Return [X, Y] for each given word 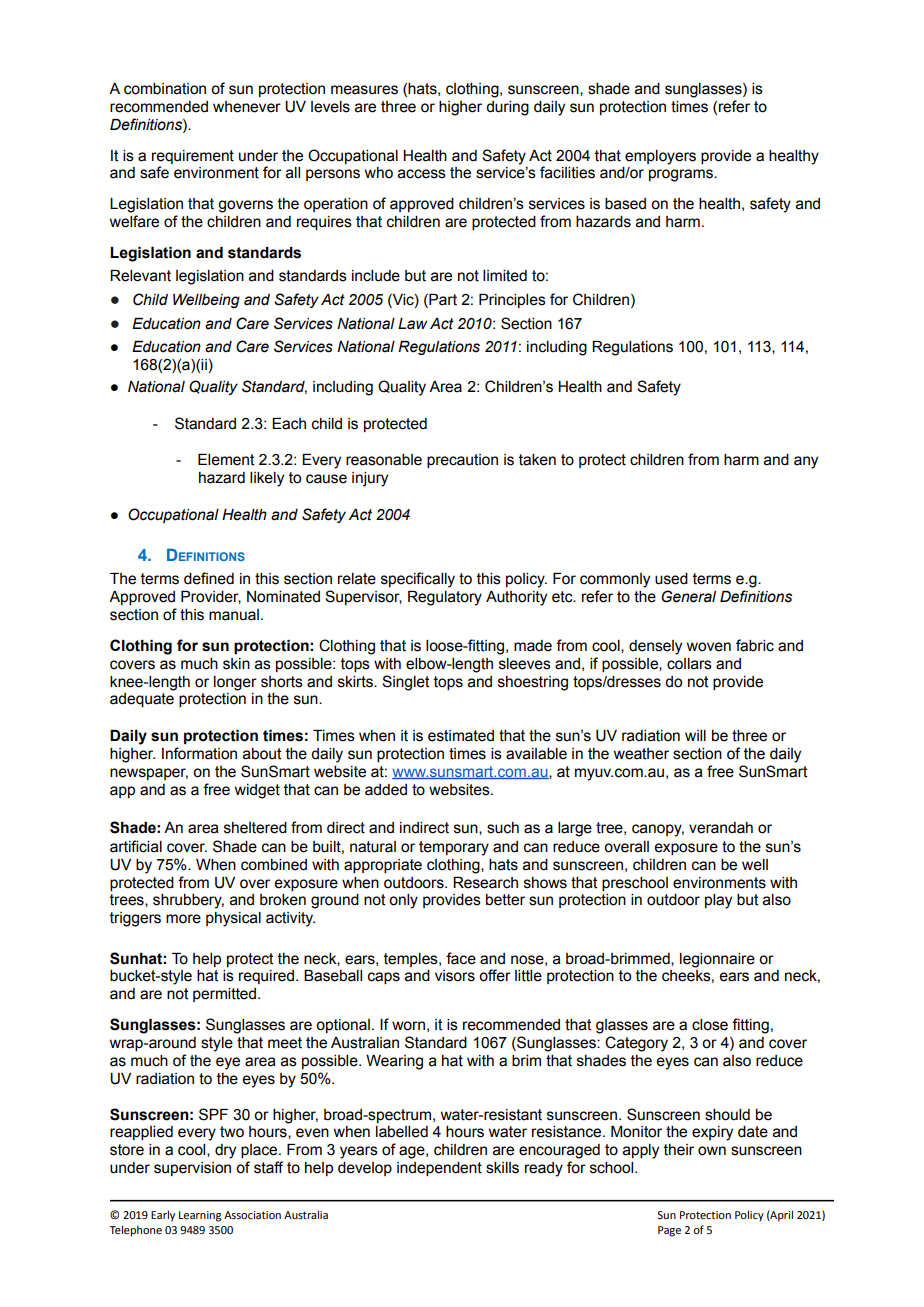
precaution [462, 461]
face [461, 958]
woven [709, 647]
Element [226, 460]
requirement [193, 157]
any [806, 462]
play [718, 901]
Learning [200, 1216]
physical [233, 919]
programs [682, 175]
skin [236, 664]
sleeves [525, 664]
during [507, 108]
